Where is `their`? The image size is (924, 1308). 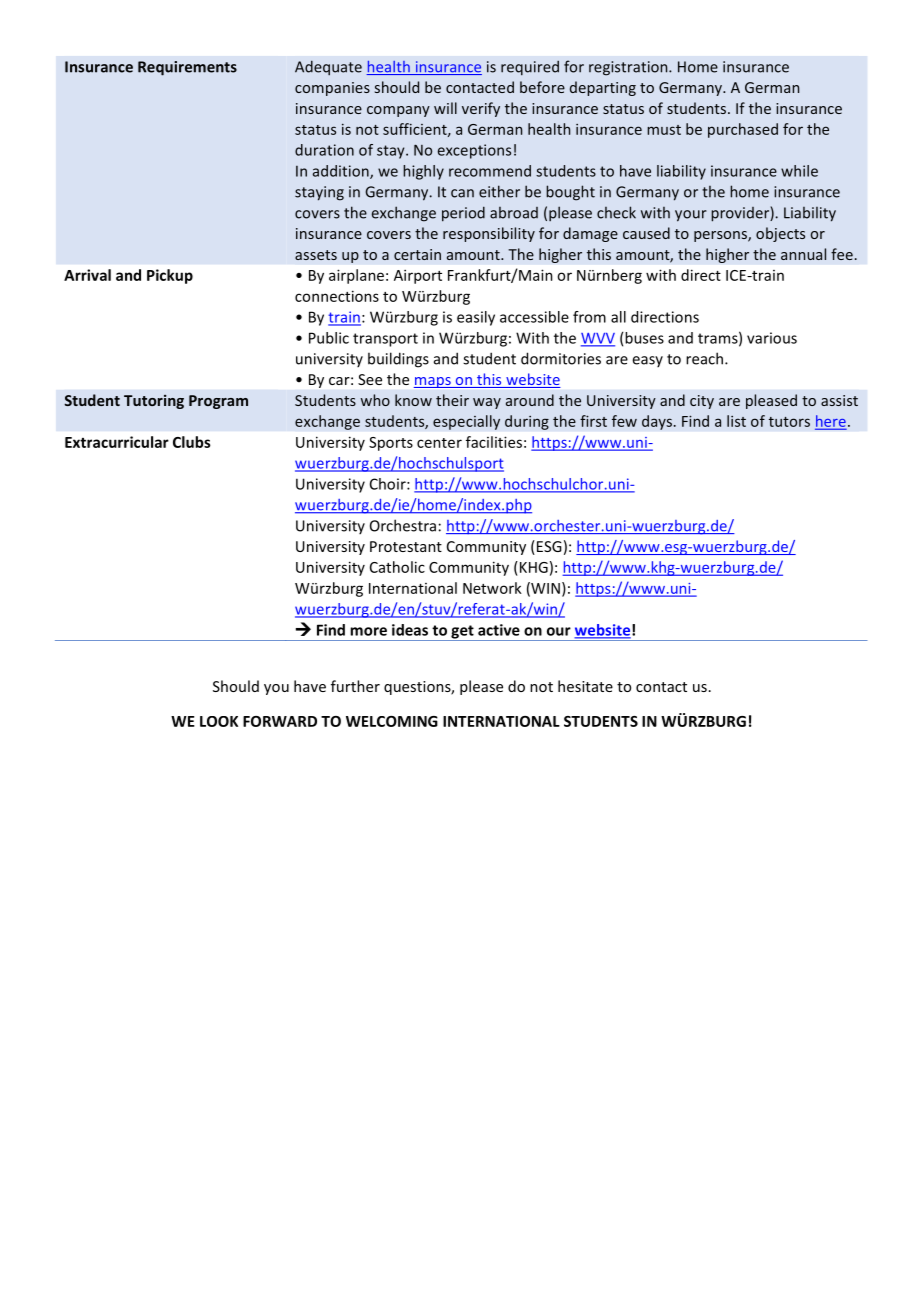 their is located at coordinates (452, 400).
